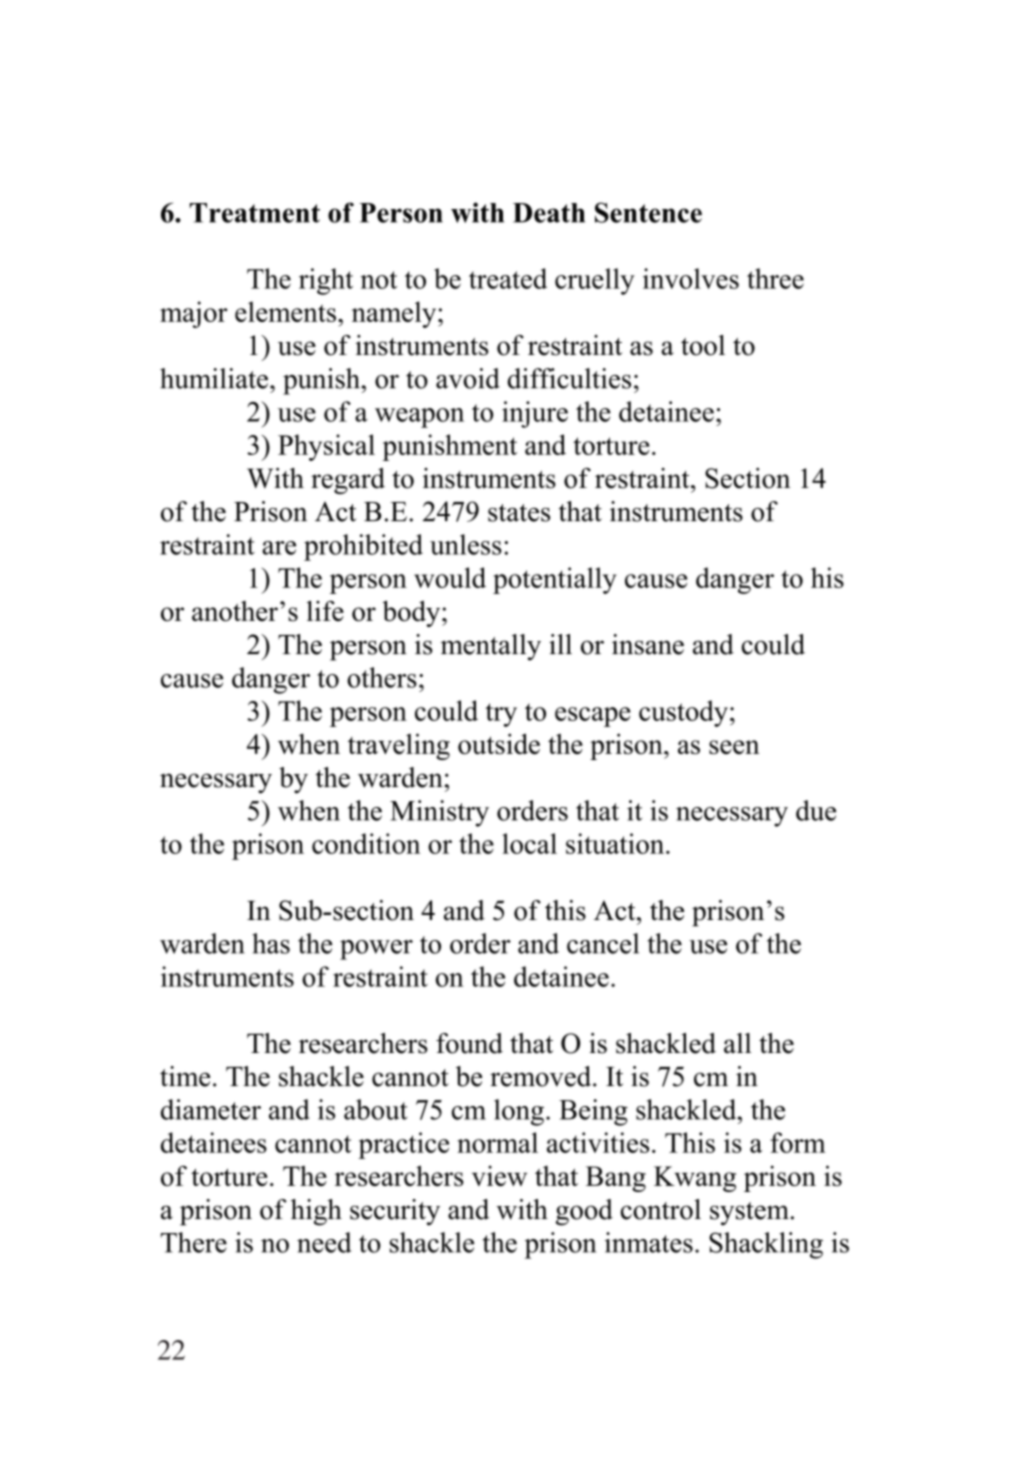 The width and height of the page is (1030, 1473). I want to click on three, so click(775, 278).
